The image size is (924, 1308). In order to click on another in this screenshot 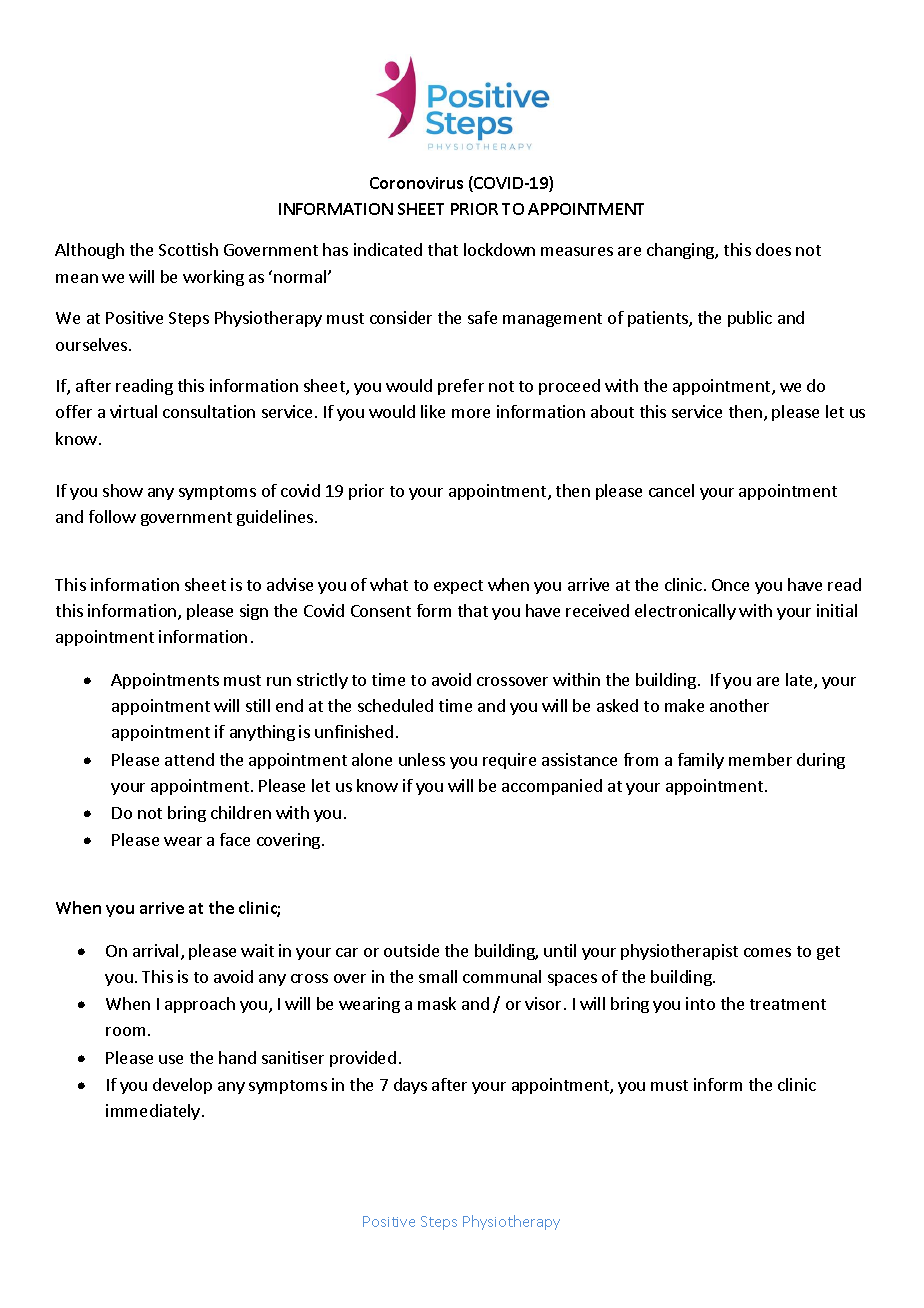, I will do `click(739, 705)`.
